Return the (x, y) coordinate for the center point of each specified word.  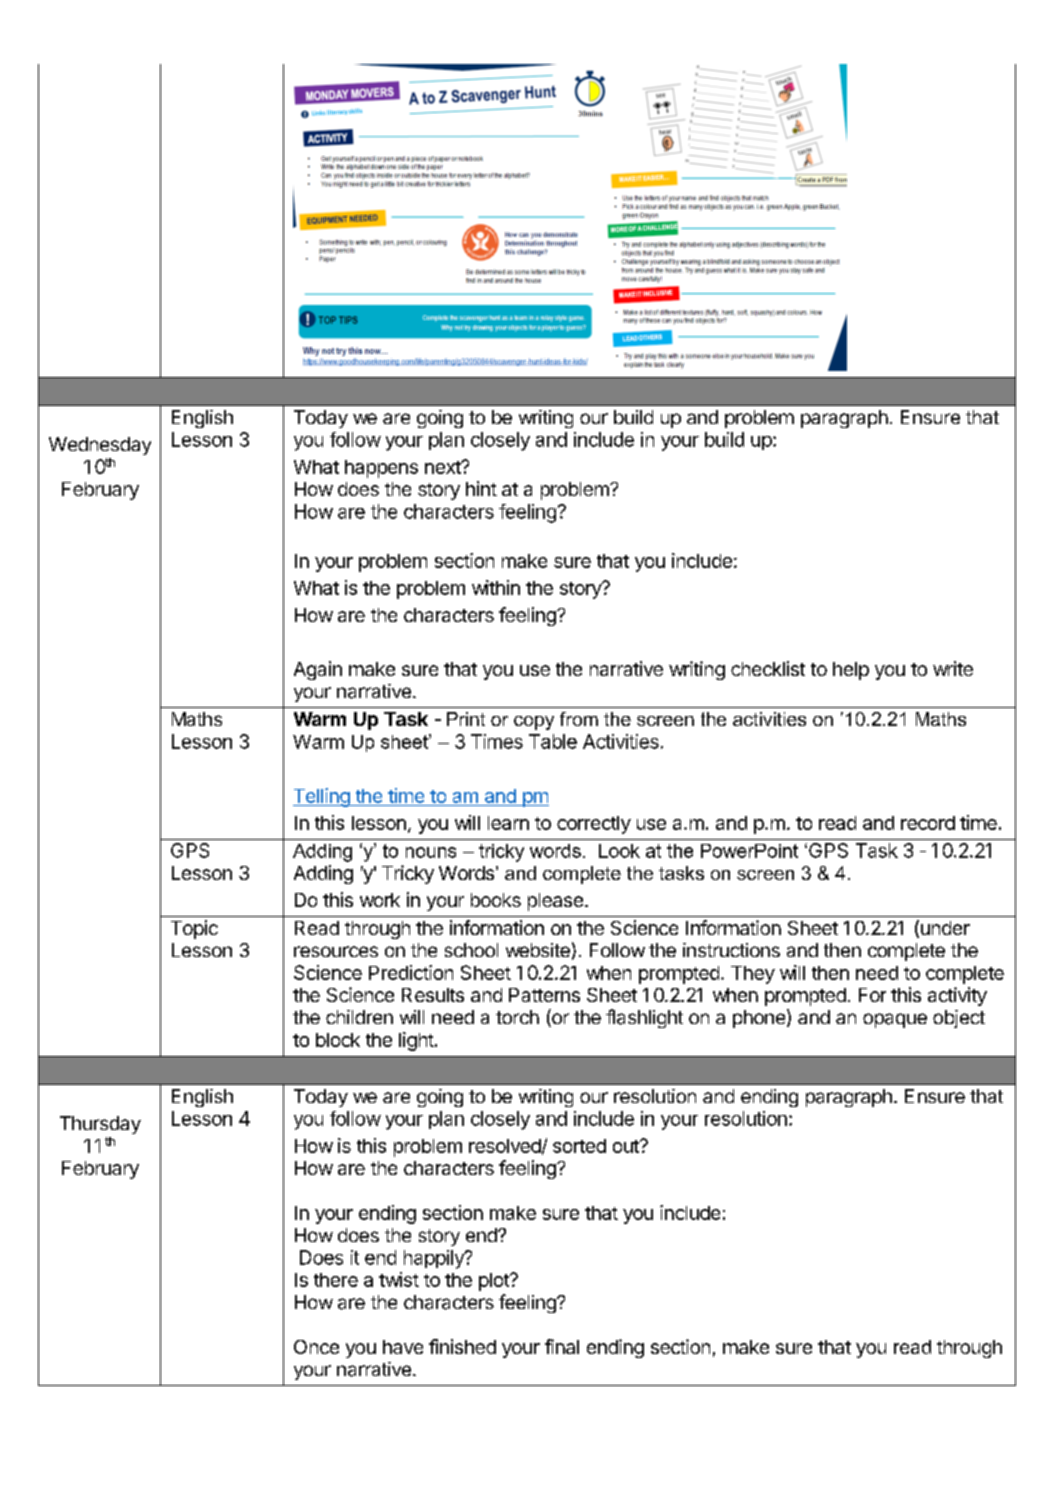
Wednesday (100, 446)
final (562, 1346)
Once (316, 1347)
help (851, 671)
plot (495, 1282)
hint (481, 488)
